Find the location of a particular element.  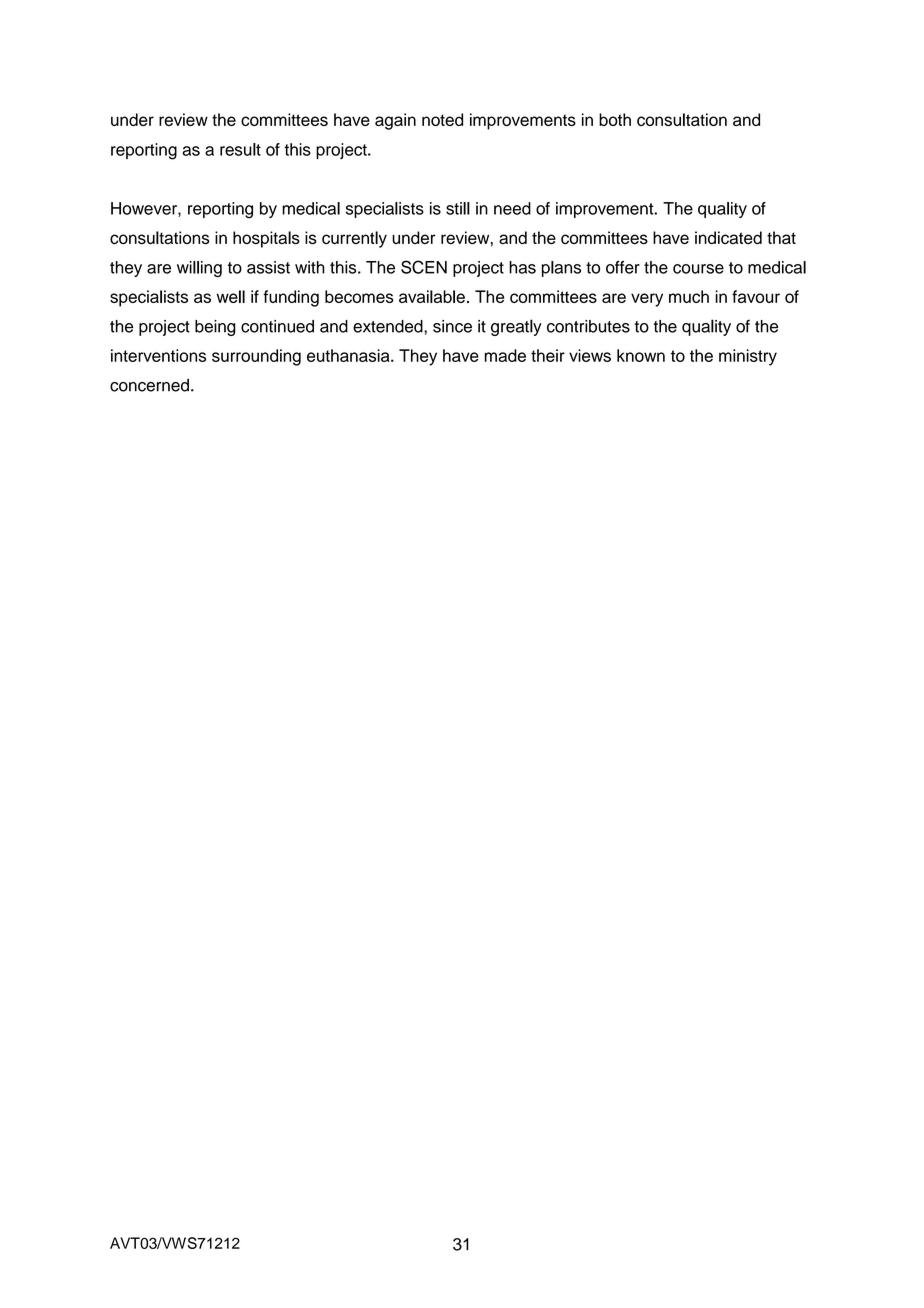

need is located at coordinates (512, 208).
